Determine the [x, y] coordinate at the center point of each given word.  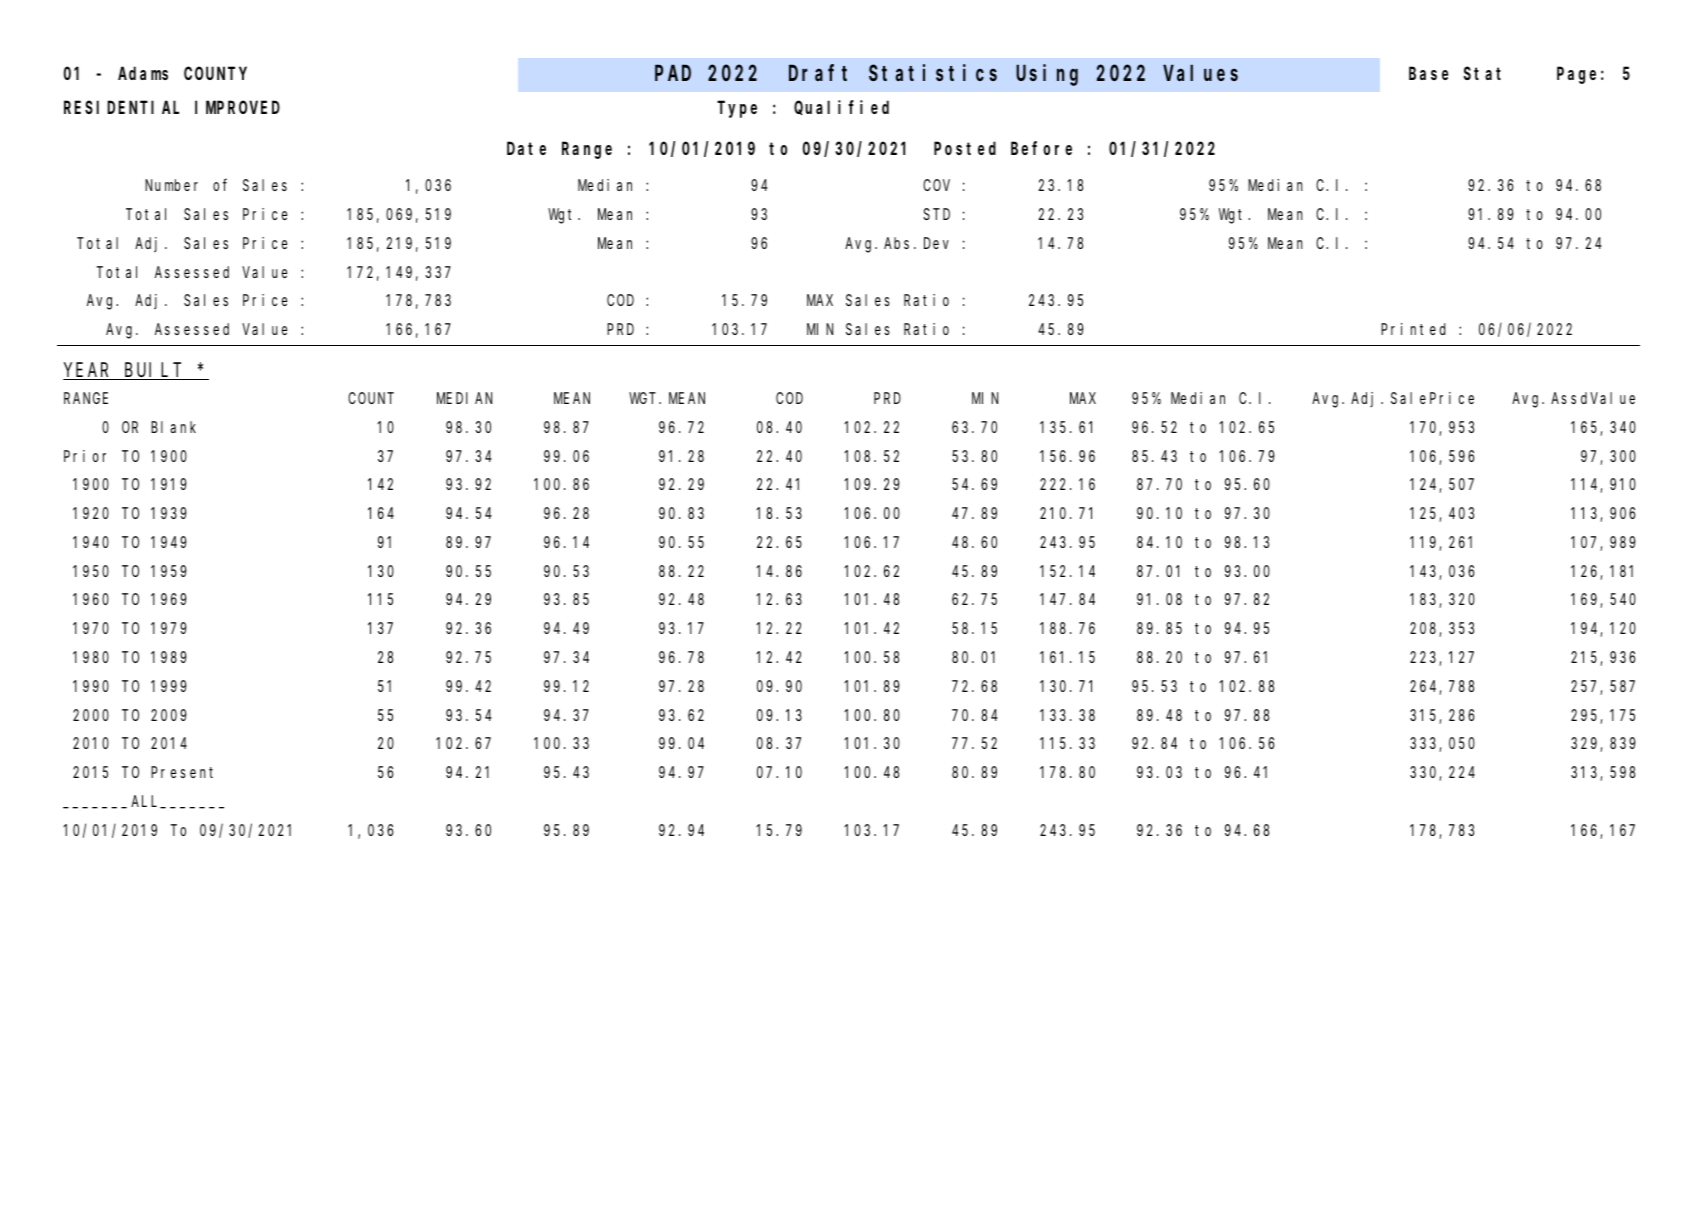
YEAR [88, 371]
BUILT [155, 371]
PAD [673, 73]
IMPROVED [237, 108]
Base [1428, 74]
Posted [965, 148]
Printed [1413, 329]
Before [1041, 148]
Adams [143, 73]
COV [936, 185]
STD [936, 214]
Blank [173, 427]
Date [526, 148]
